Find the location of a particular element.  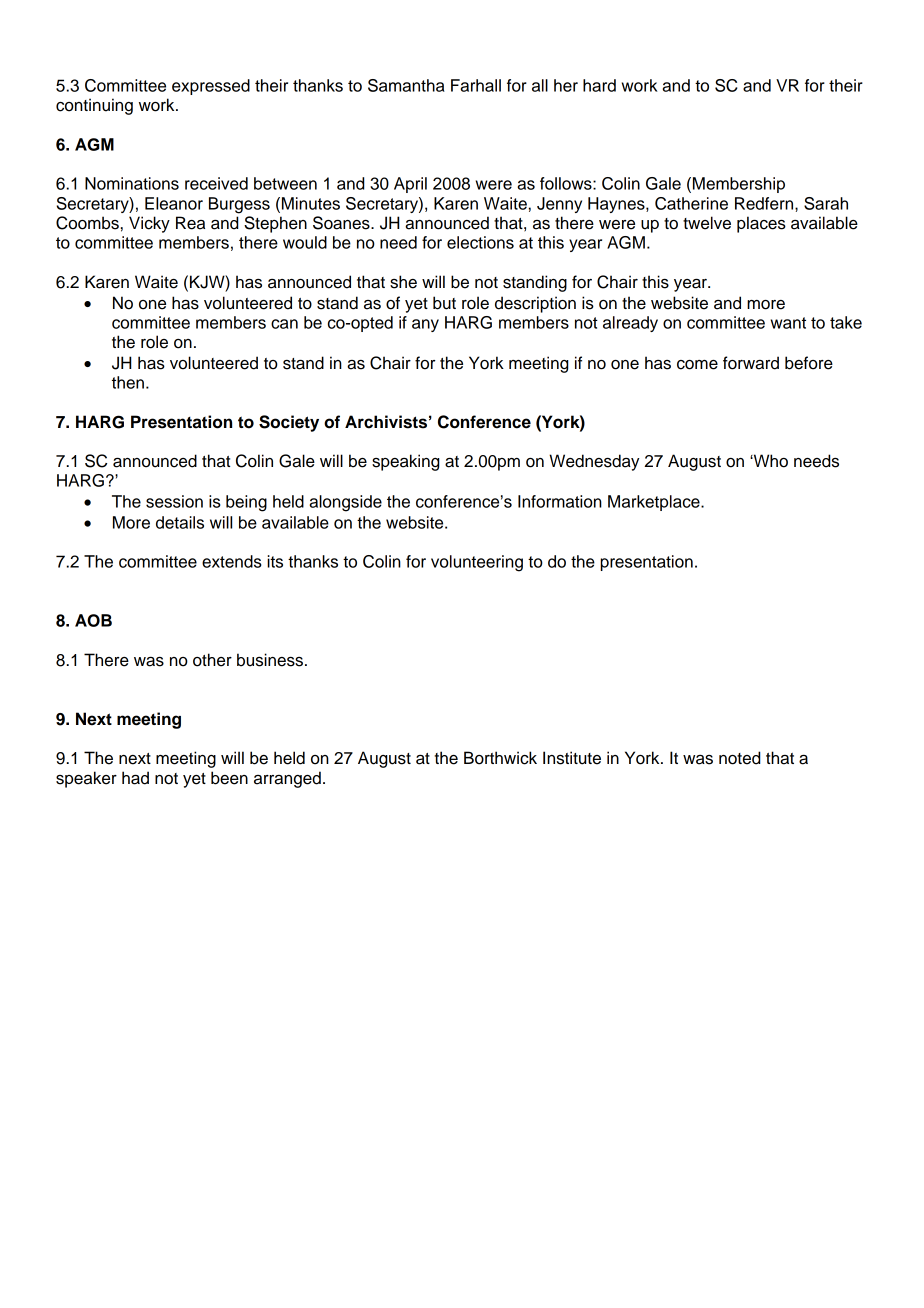

Institute is located at coordinates (572, 758).
